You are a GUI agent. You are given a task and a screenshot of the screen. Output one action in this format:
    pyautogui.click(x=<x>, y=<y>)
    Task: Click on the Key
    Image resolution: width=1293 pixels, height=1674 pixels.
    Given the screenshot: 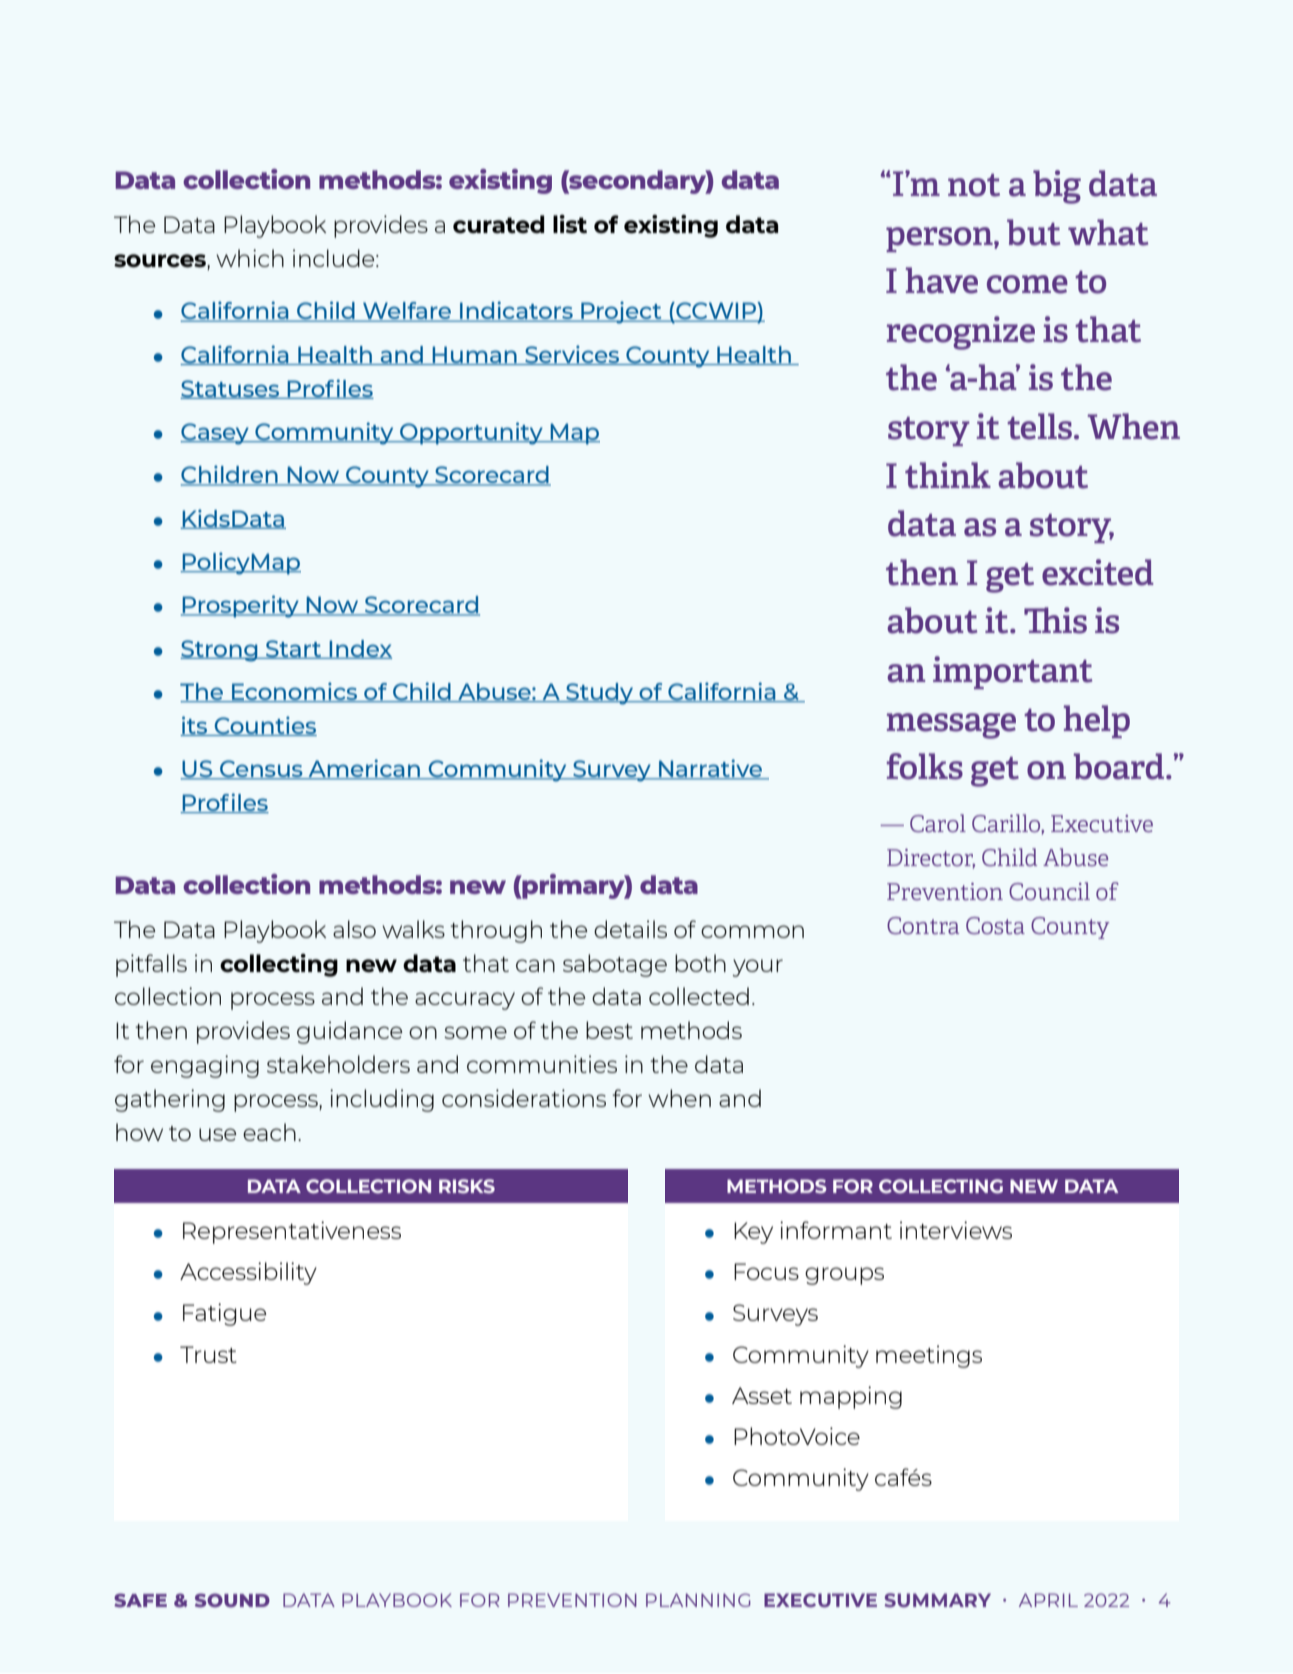 What is the action you would take?
    pyautogui.click(x=753, y=1233)
